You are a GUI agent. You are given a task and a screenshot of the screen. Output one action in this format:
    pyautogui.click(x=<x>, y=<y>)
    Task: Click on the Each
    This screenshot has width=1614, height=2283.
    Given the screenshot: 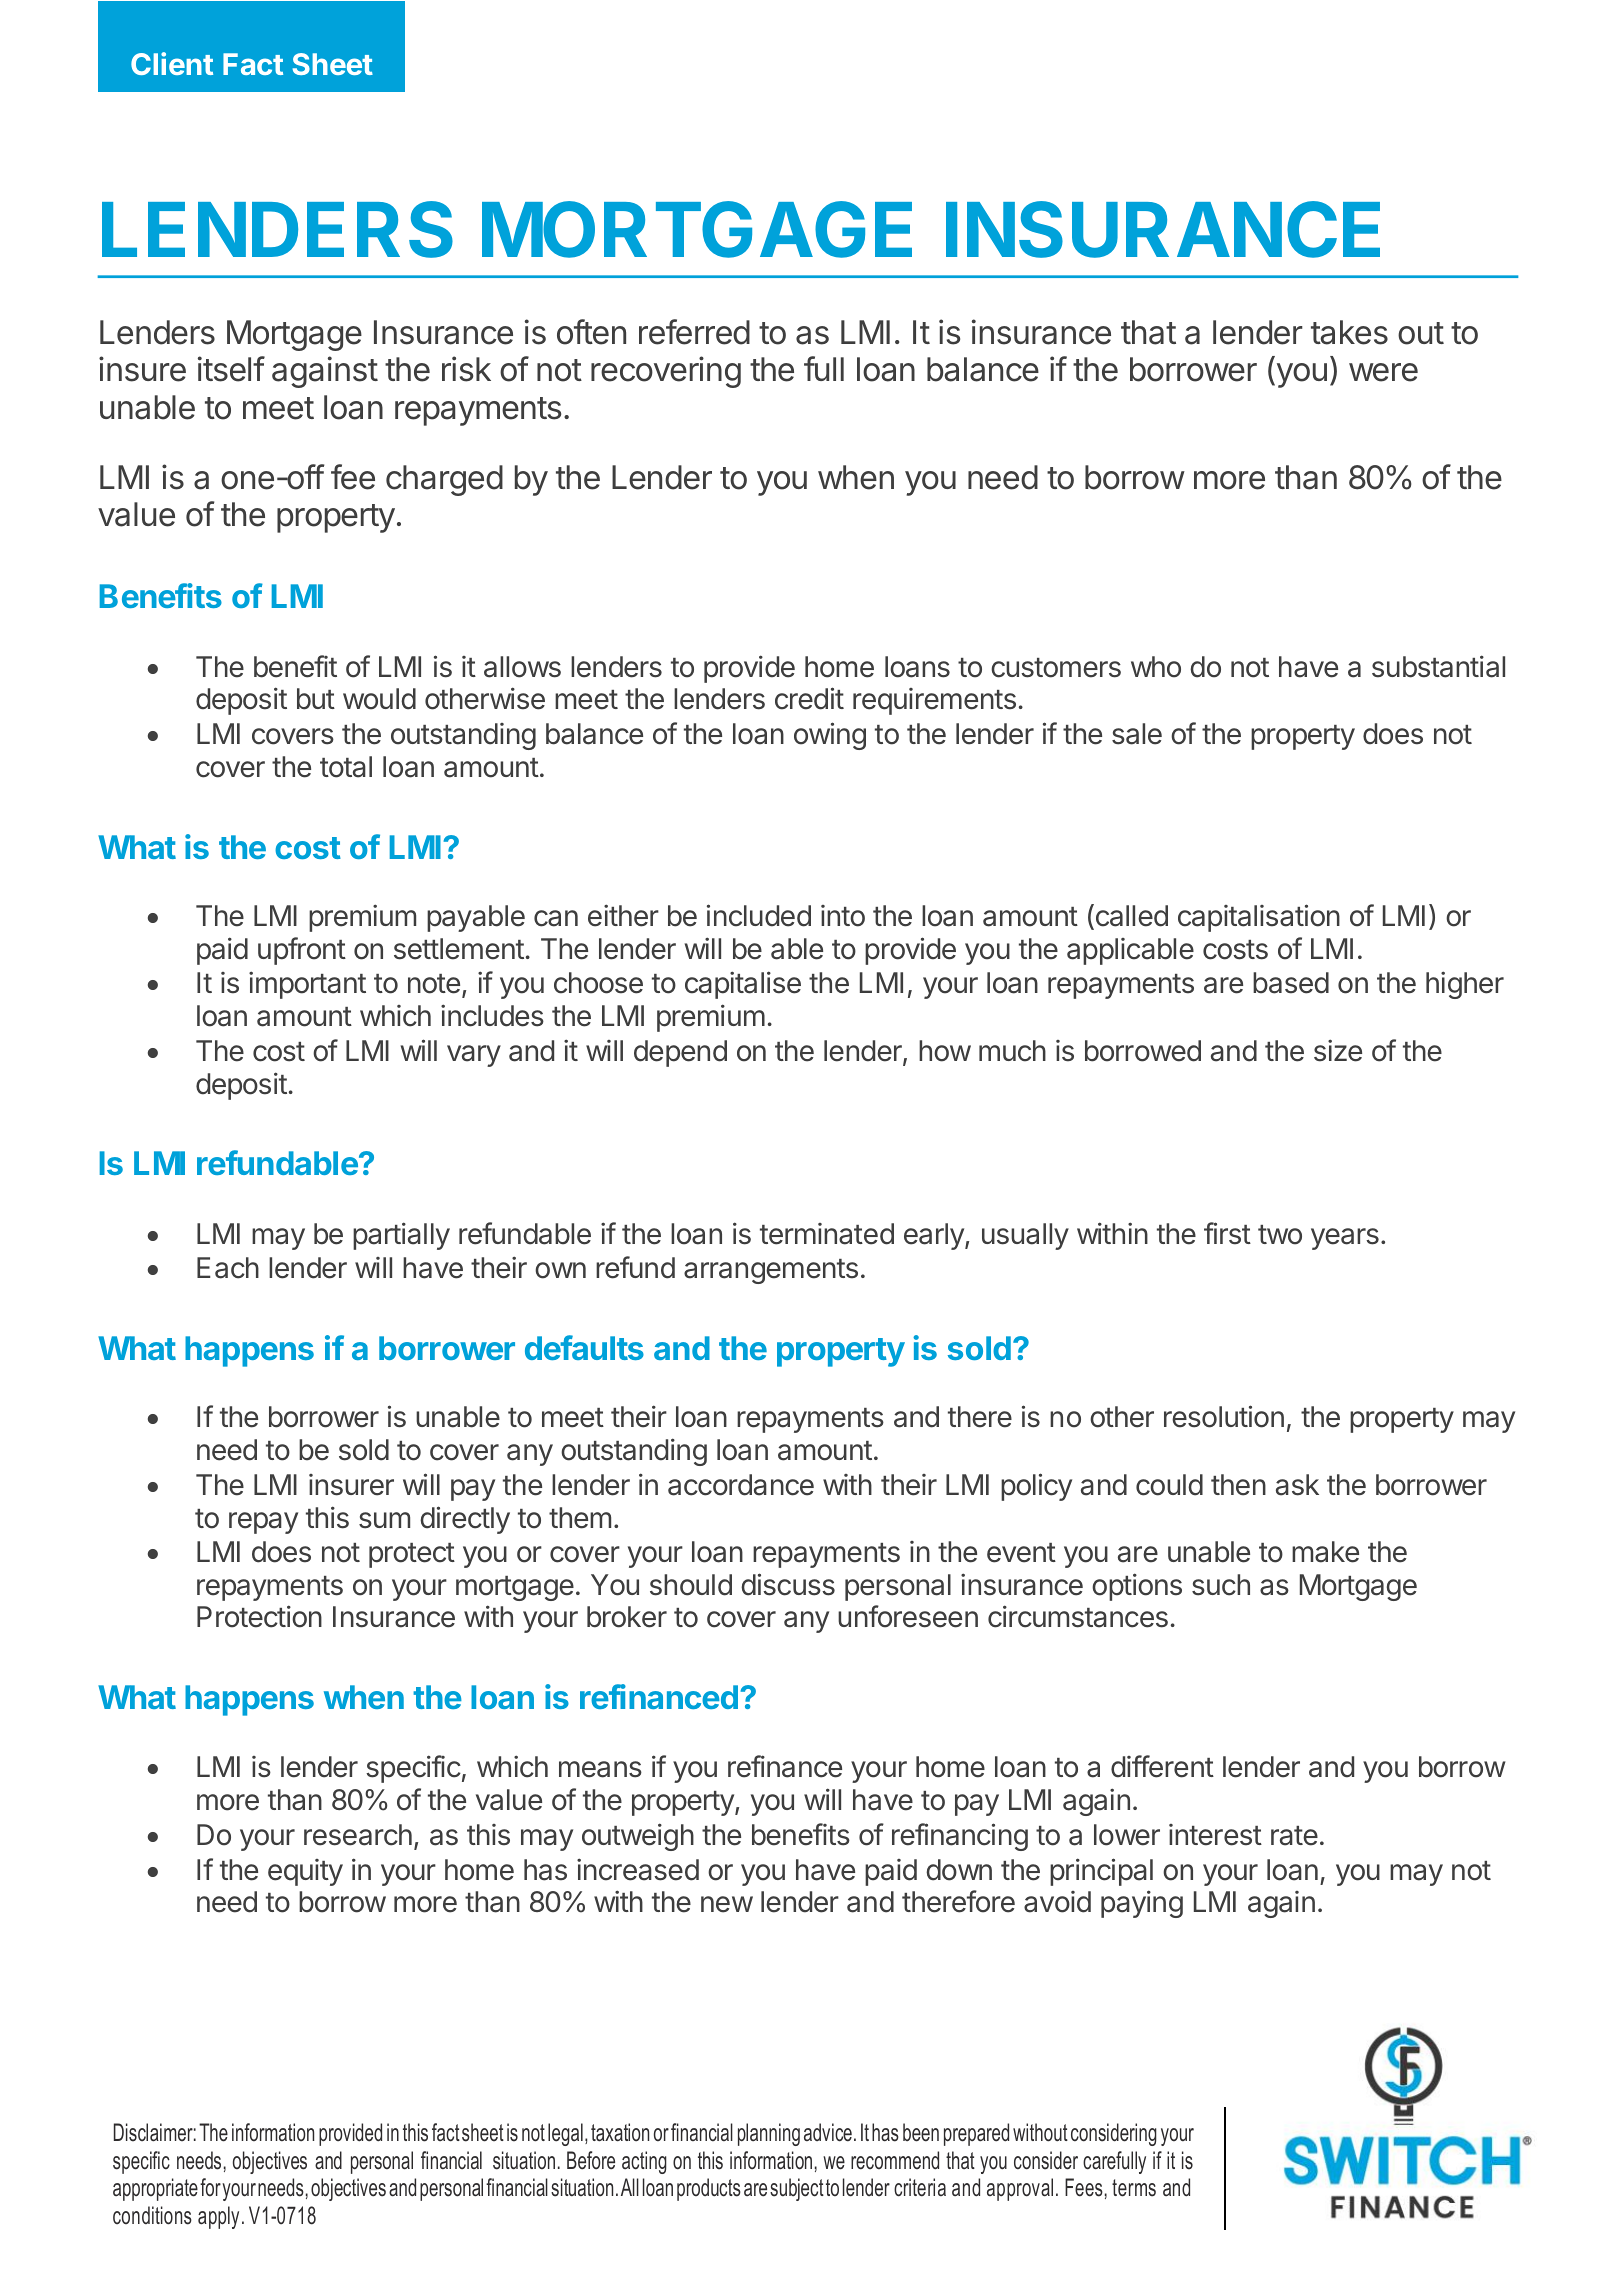 What is the action you would take?
    pyautogui.click(x=228, y=1268)
